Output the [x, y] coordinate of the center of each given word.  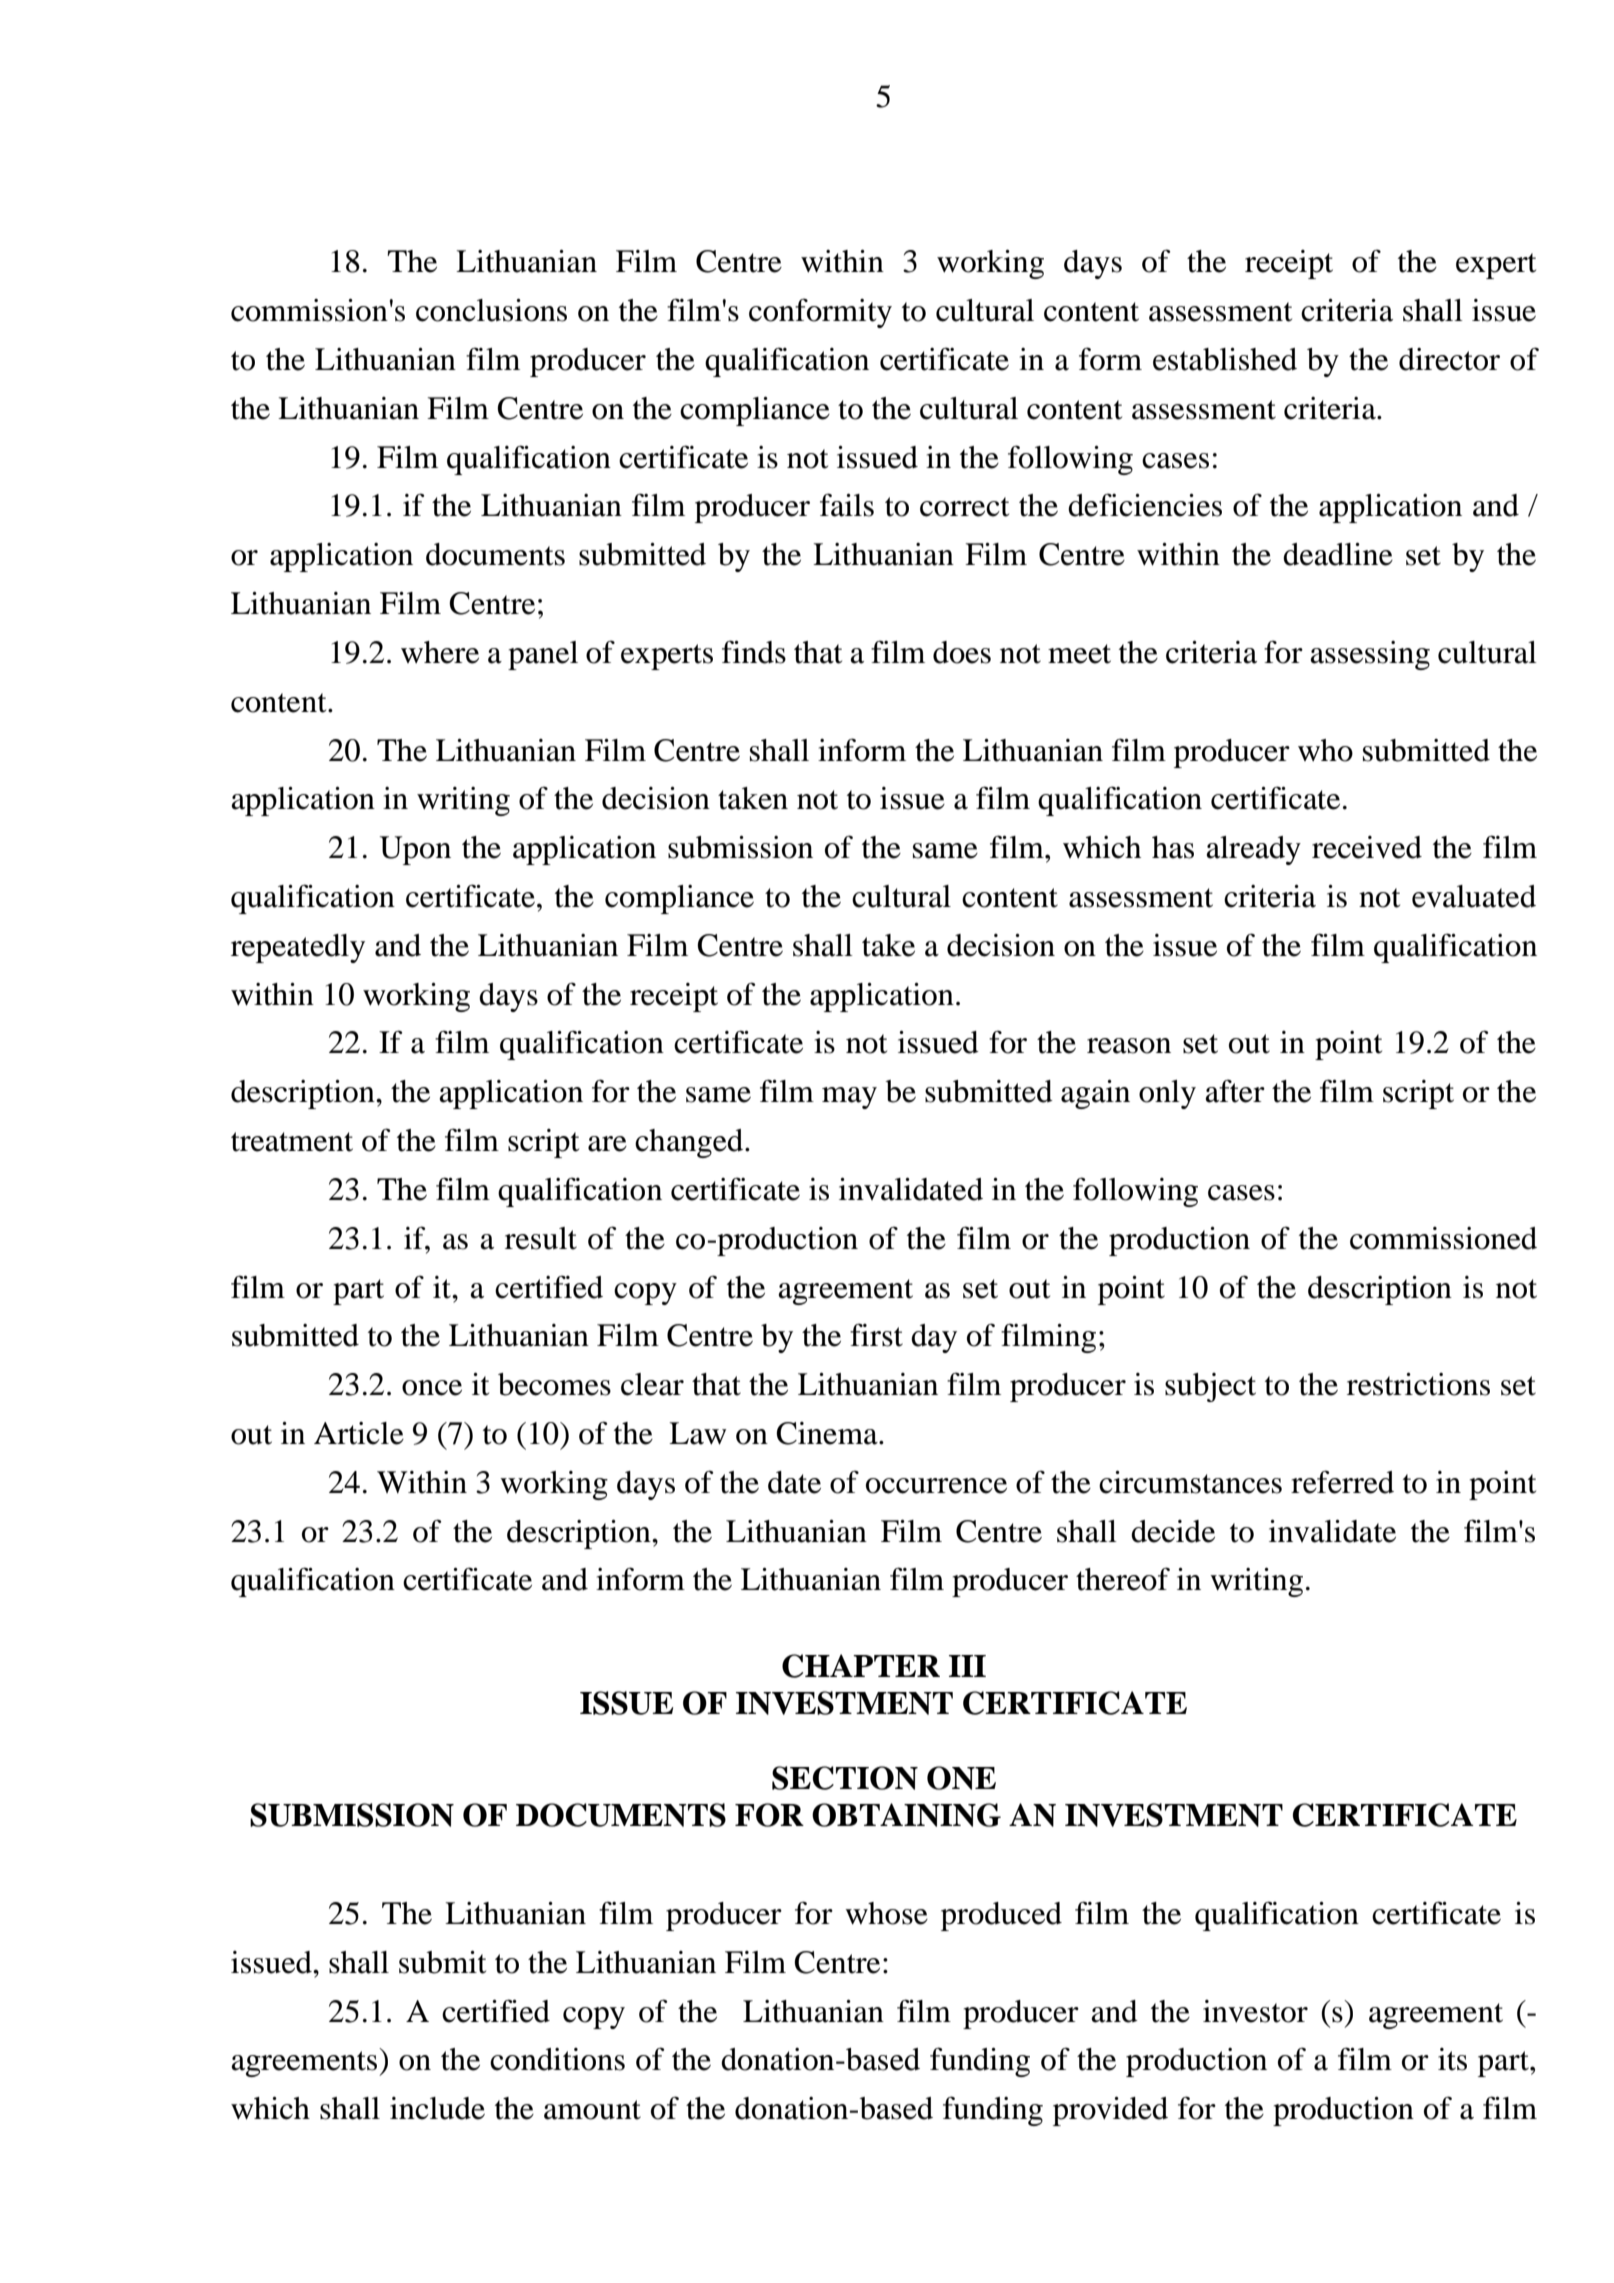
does [962, 652]
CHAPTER [861, 1666]
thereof [1123, 1579]
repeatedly [298, 948]
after [1235, 1091]
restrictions [1418, 1384]
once [432, 1388]
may [849, 1098]
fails [847, 505]
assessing [1370, 655]
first [876, 1335]
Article [359, 1433]
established [1225, 359]
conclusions [491, 310]
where [440, 652]
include [437, 2108]
